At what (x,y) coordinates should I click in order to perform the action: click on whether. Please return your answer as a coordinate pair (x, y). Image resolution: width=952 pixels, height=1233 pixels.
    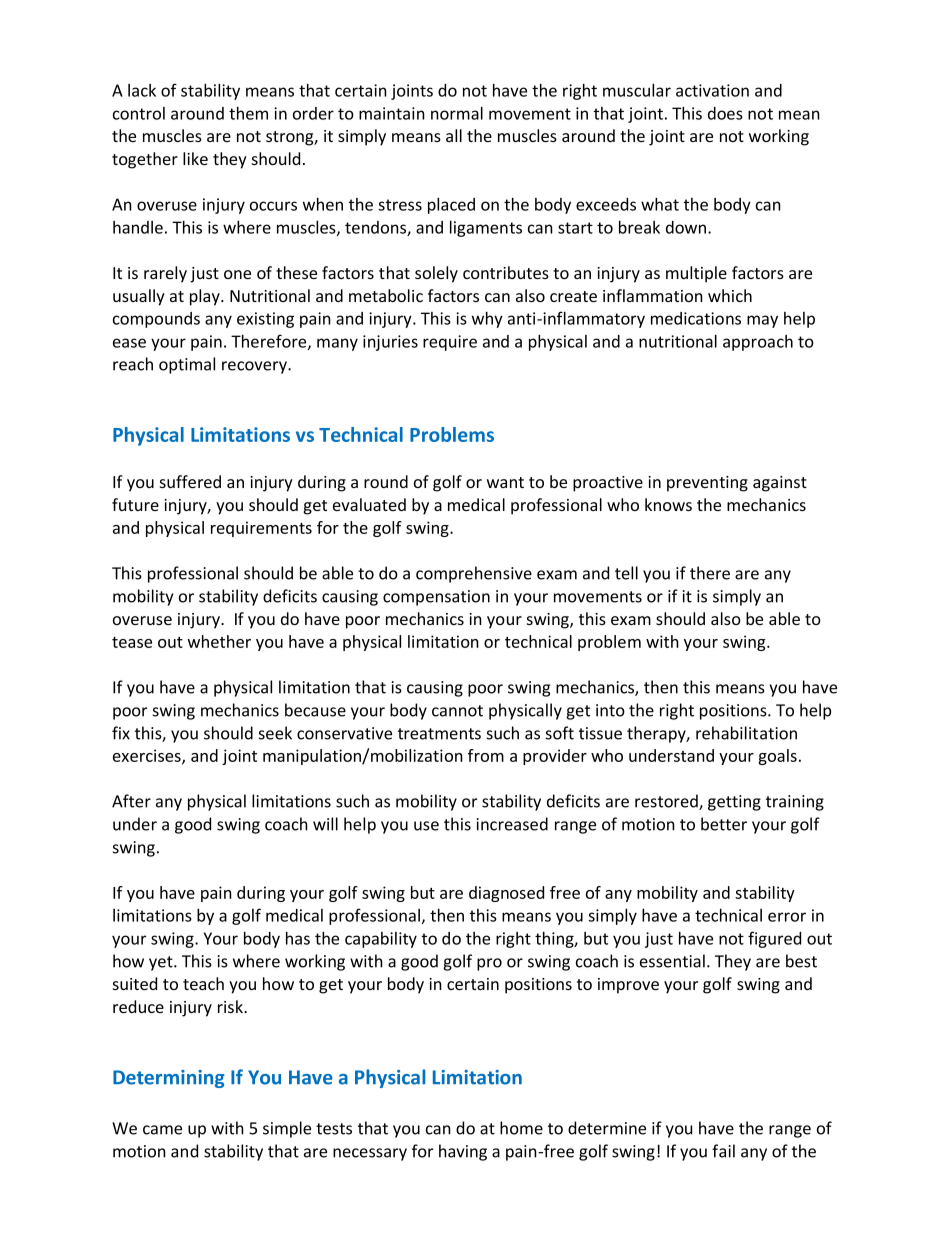
    Looking at the image, I should click on (219, 641).
